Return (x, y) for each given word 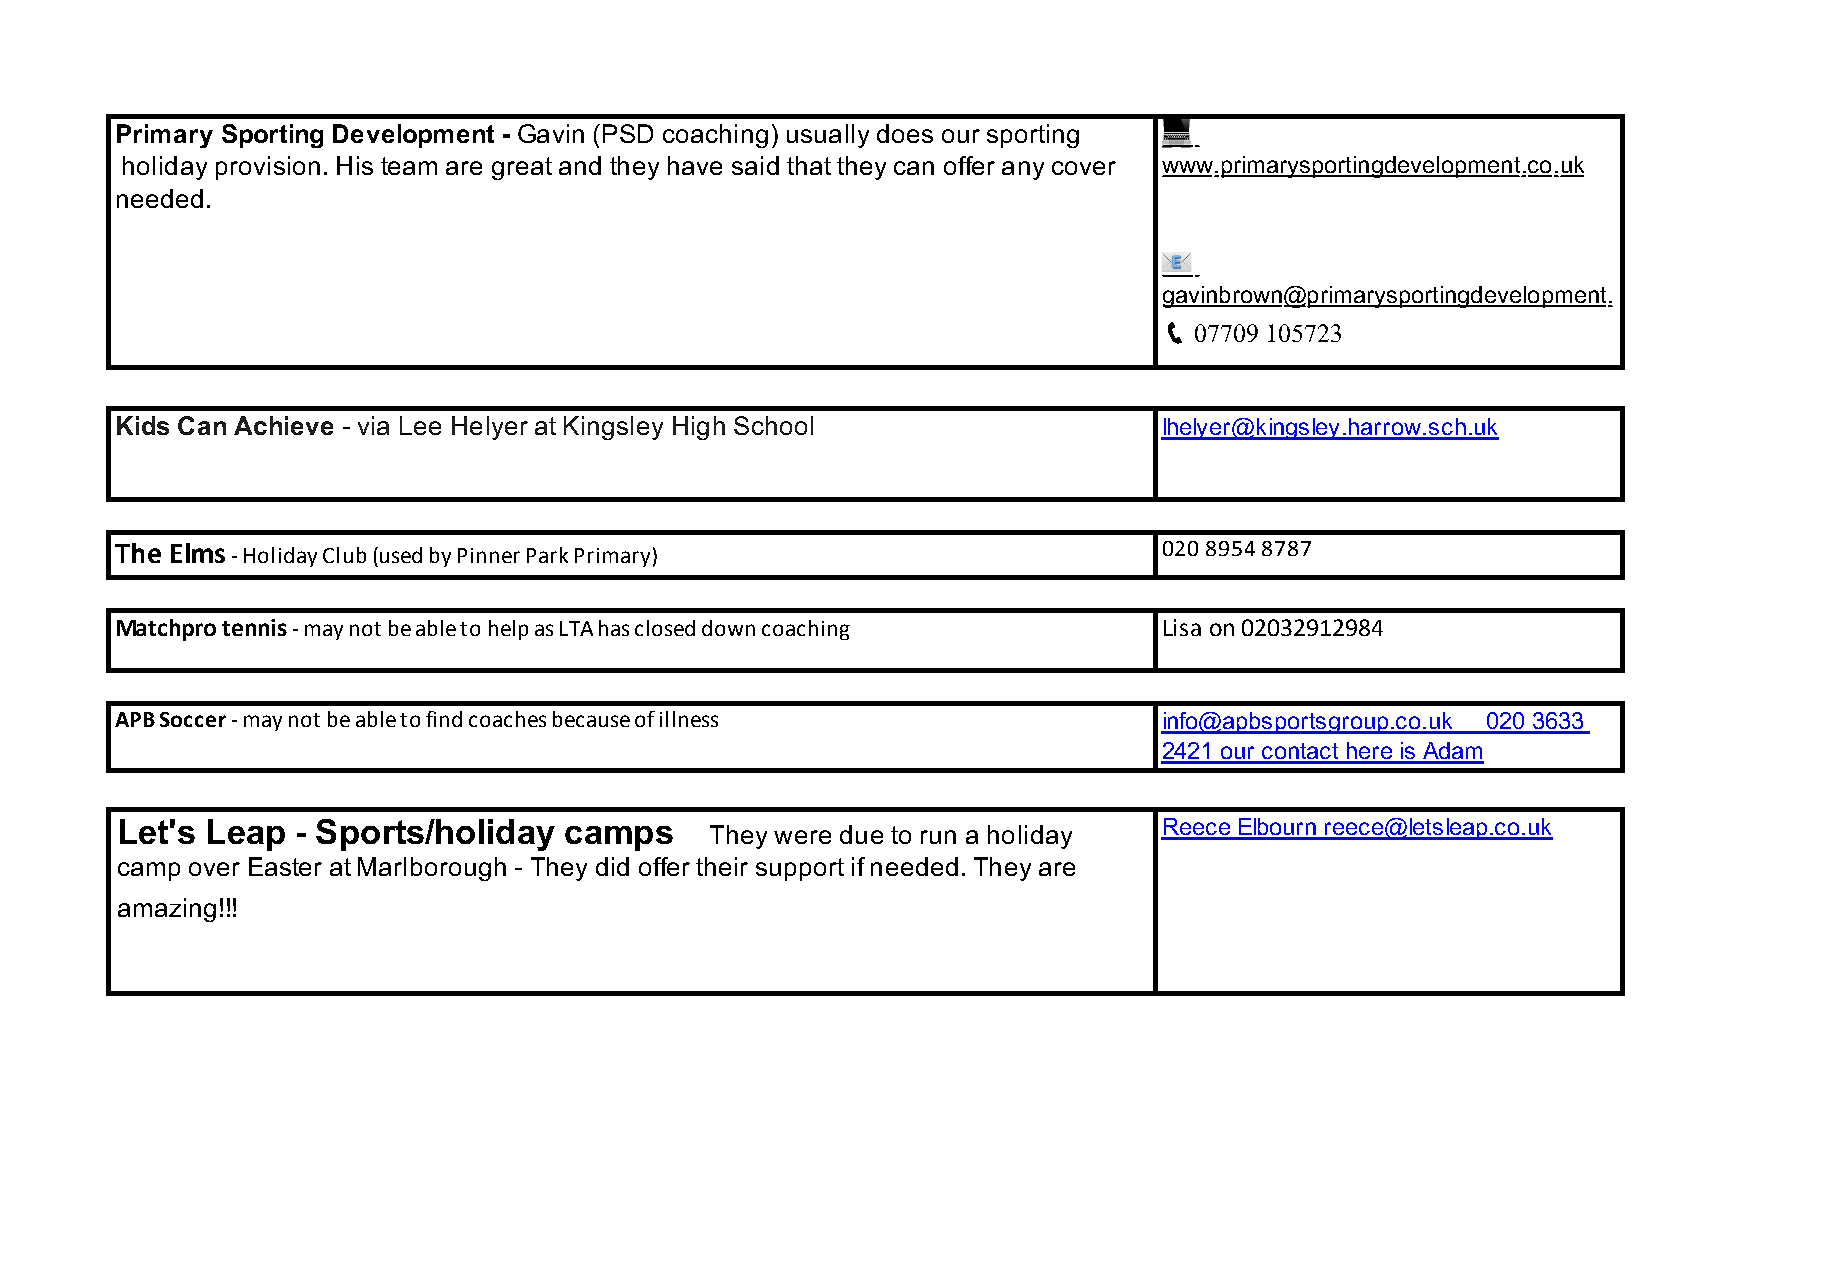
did (612, 866)
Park (547, 555)
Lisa (1182, 627)
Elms (198, 553)
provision (268, 168)
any (1023, 170)
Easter (285, 866)
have (695, 165)
